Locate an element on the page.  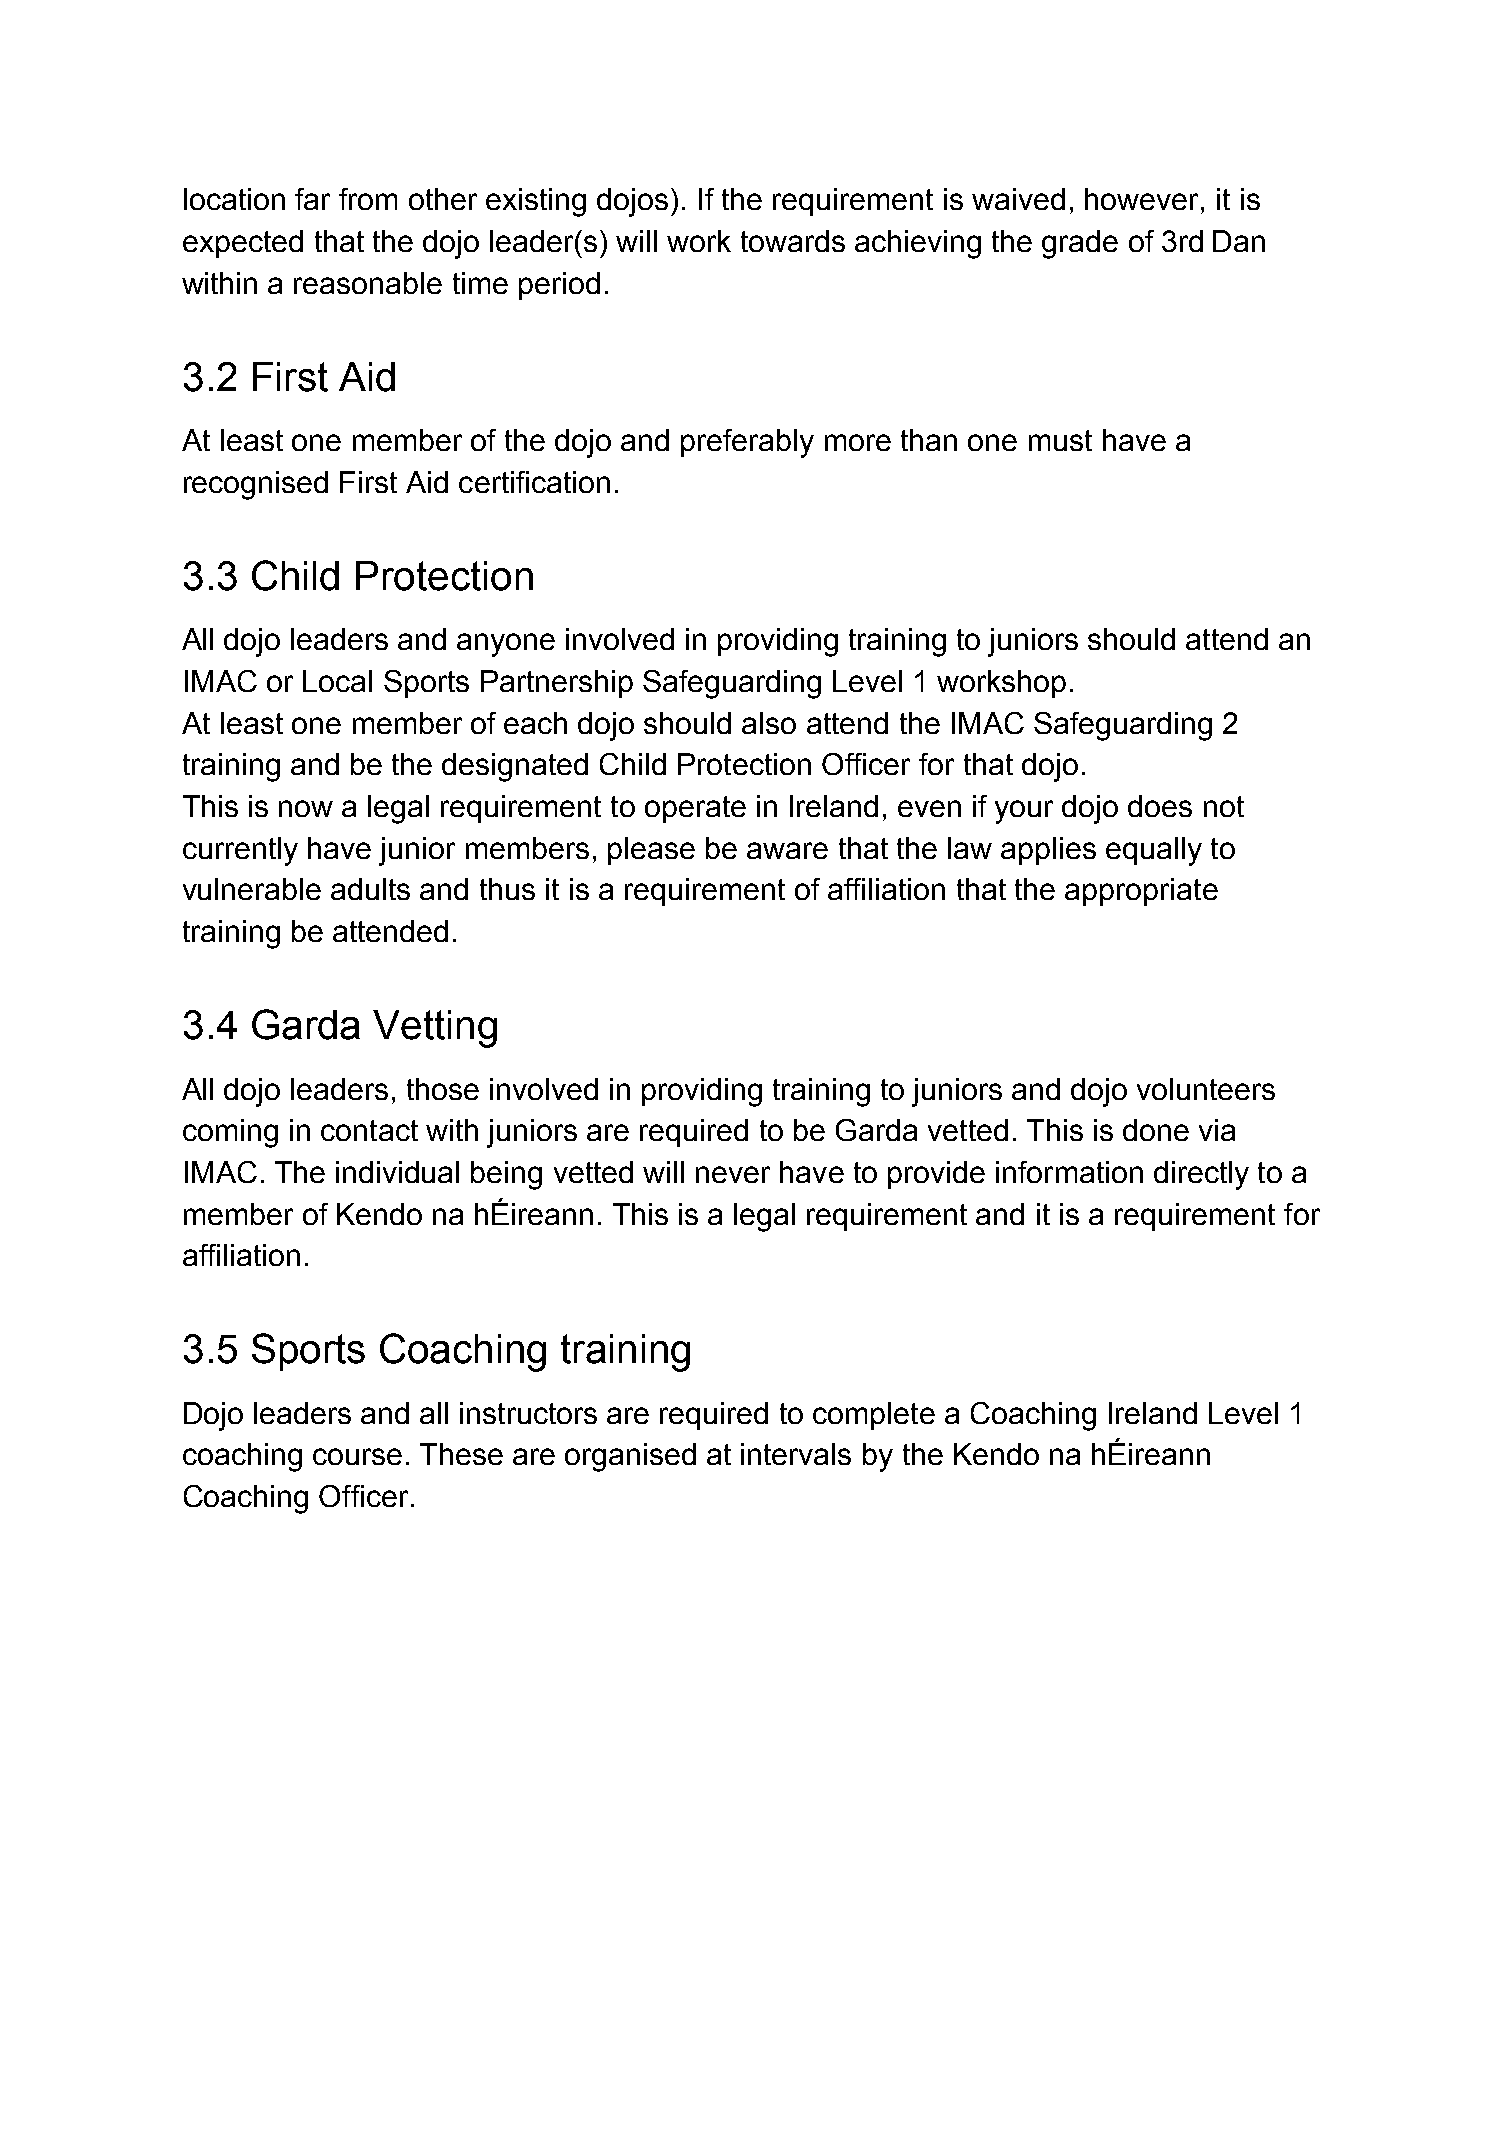
equally is located at coordinates (1154, 851).
